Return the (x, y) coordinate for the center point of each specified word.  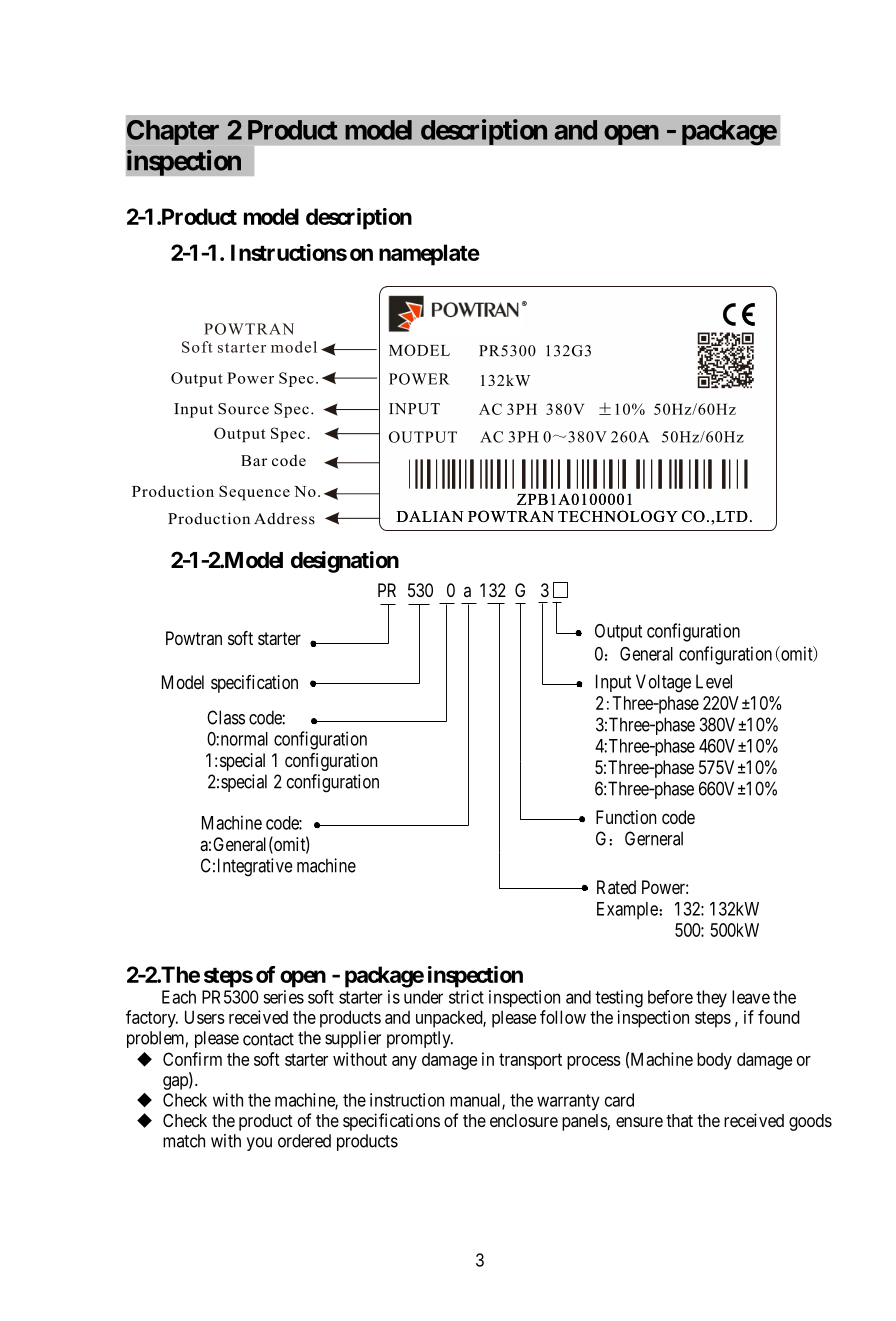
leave (751, 997)
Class (226, 717)
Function (626, 817)
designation (345, 562)
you (259, 1144)
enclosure (524, 1120)
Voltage (663, 683)
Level (714, 681)
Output (618, 633)
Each (179, 997)
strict (466, 997)
